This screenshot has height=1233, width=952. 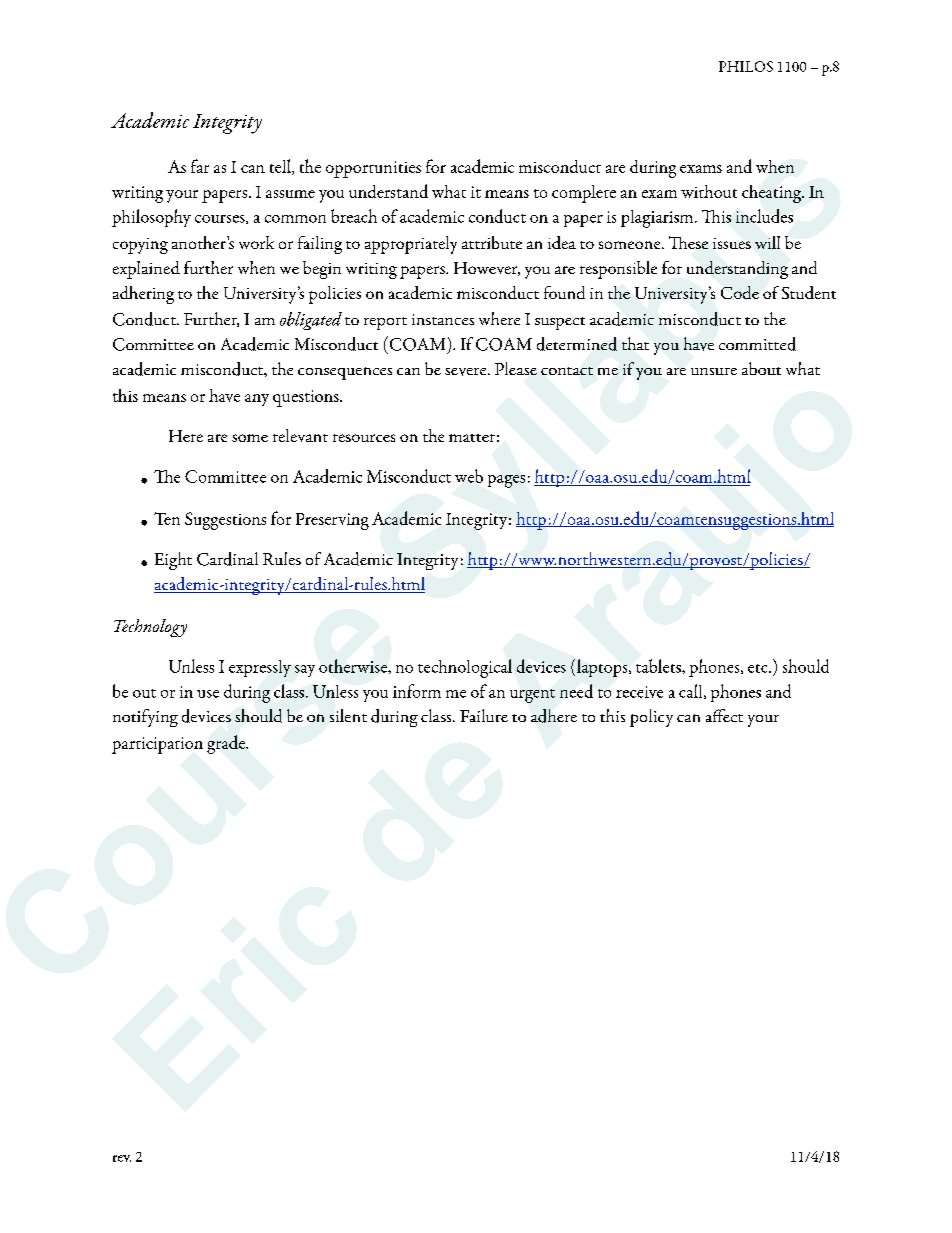 What do you see at coordinates (492, 242) in the screenshot?
I see `attribute` at bounding box center [492, 242].
